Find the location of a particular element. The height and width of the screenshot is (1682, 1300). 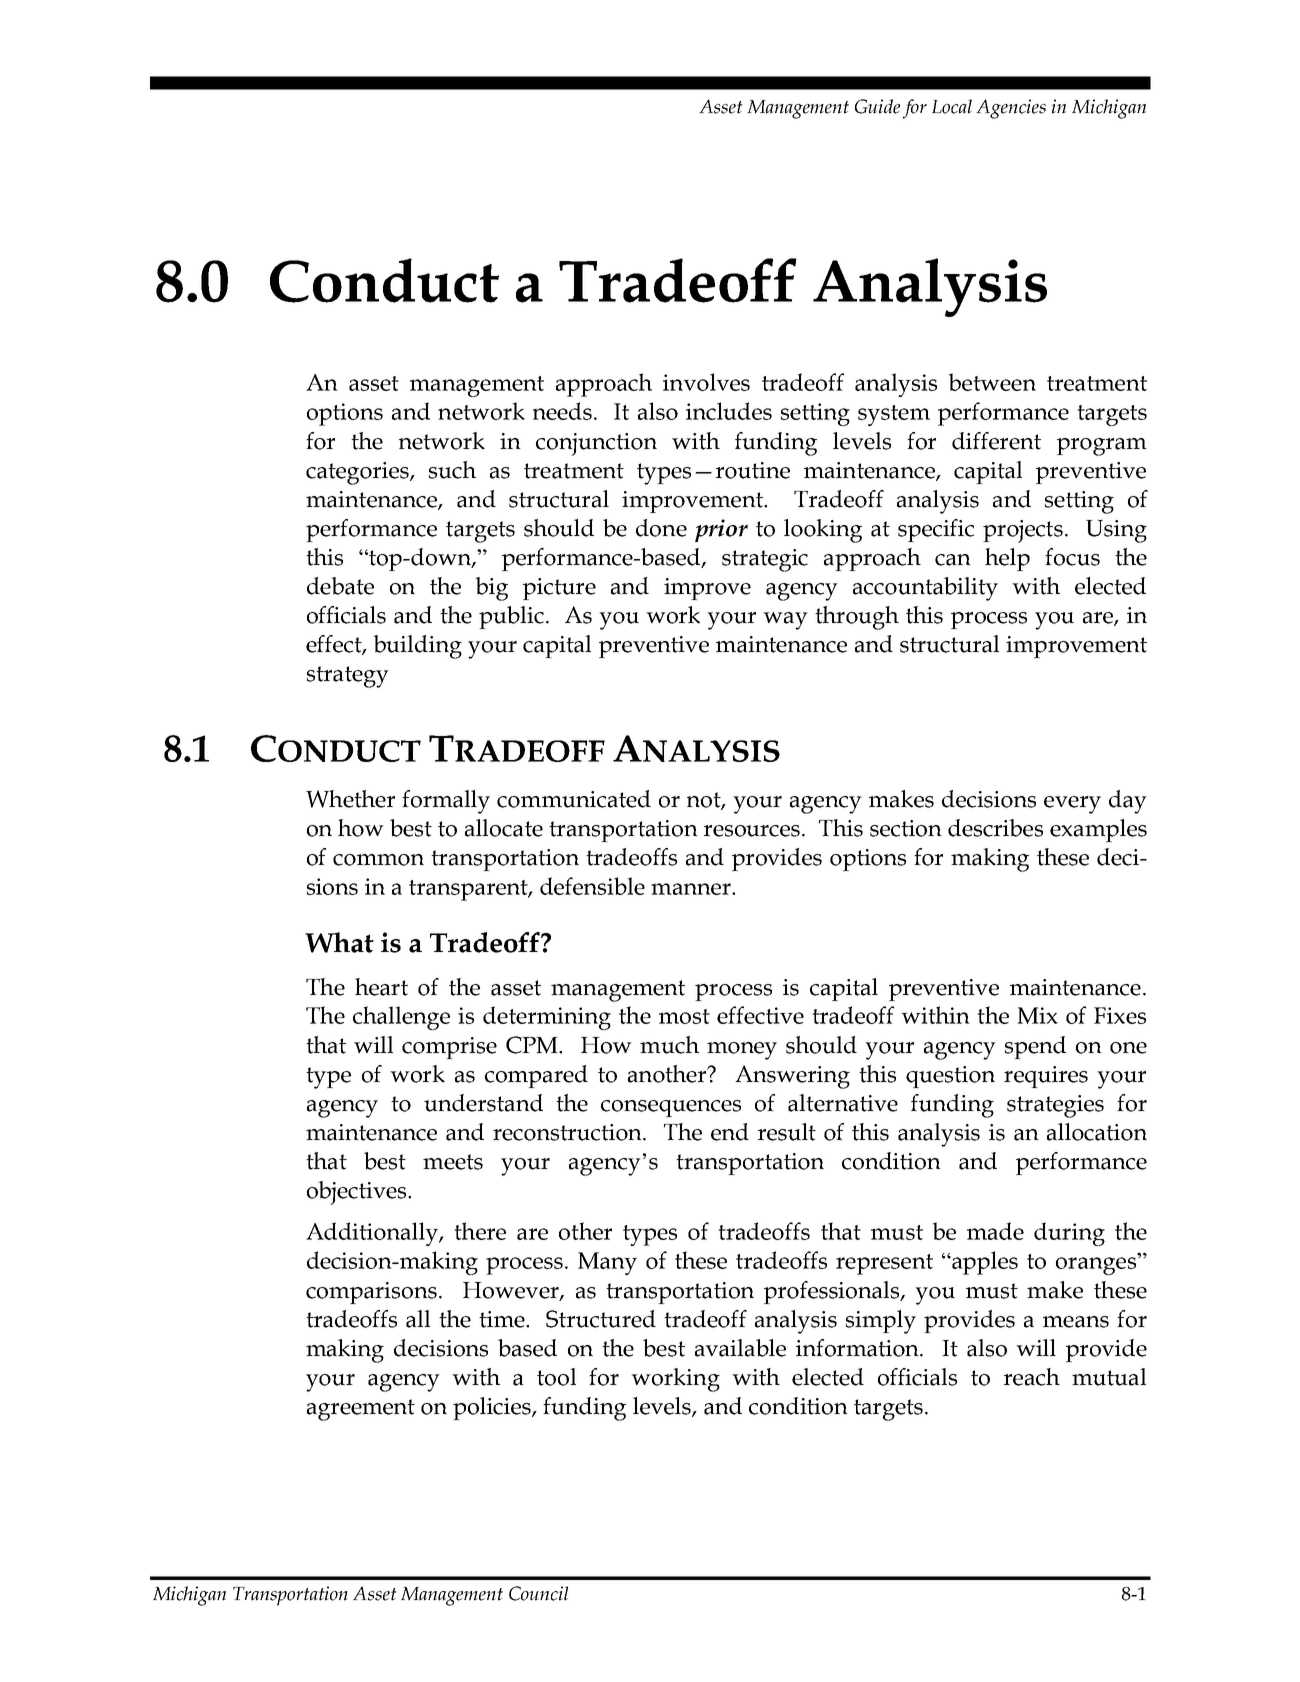

comprise is located at coordinates (449, 1048).
